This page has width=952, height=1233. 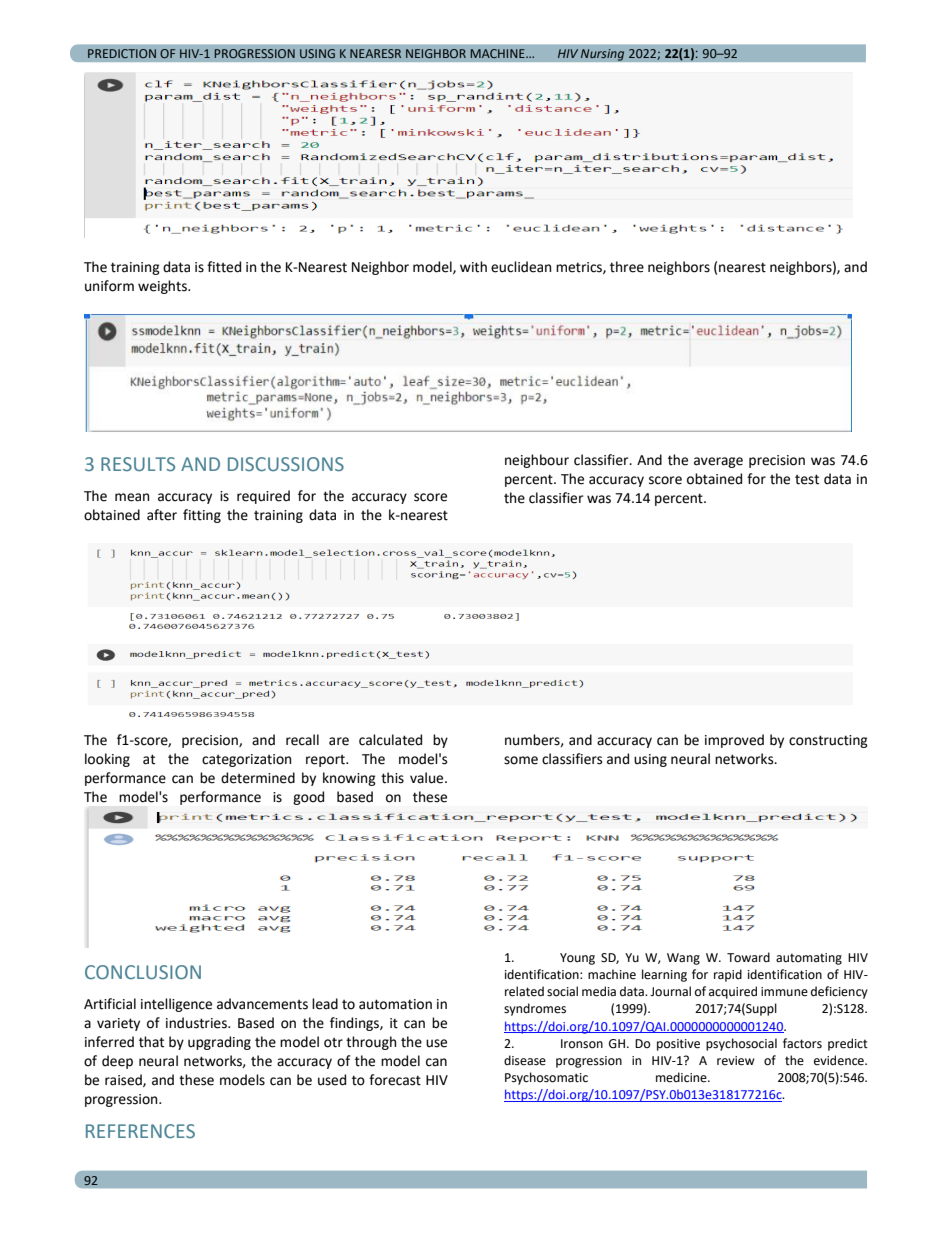 I want to click on fitted, so click(x=224, y=267).
